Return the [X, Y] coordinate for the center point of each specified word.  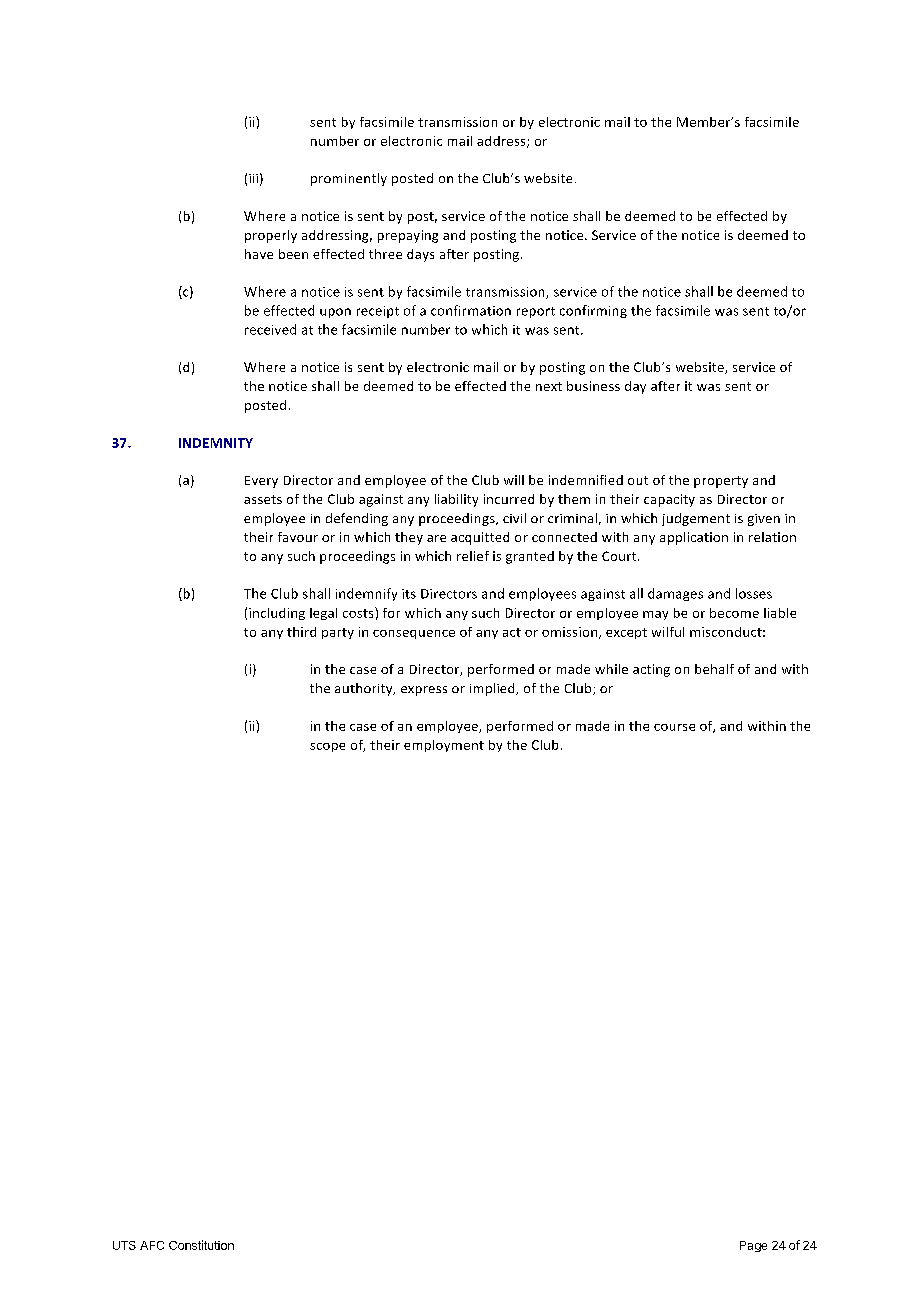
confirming [593, 311]
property [721, 482]
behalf [714, 669]
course [674, 727]
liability [456, 500]
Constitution [201, 1245]
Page [753, 1246]
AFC [152, 1245]
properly [271, 236]
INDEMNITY [216, 443]
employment [444, 746]
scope [327, 747]
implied [493, 689]
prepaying [408, 236]
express [424, 691]
